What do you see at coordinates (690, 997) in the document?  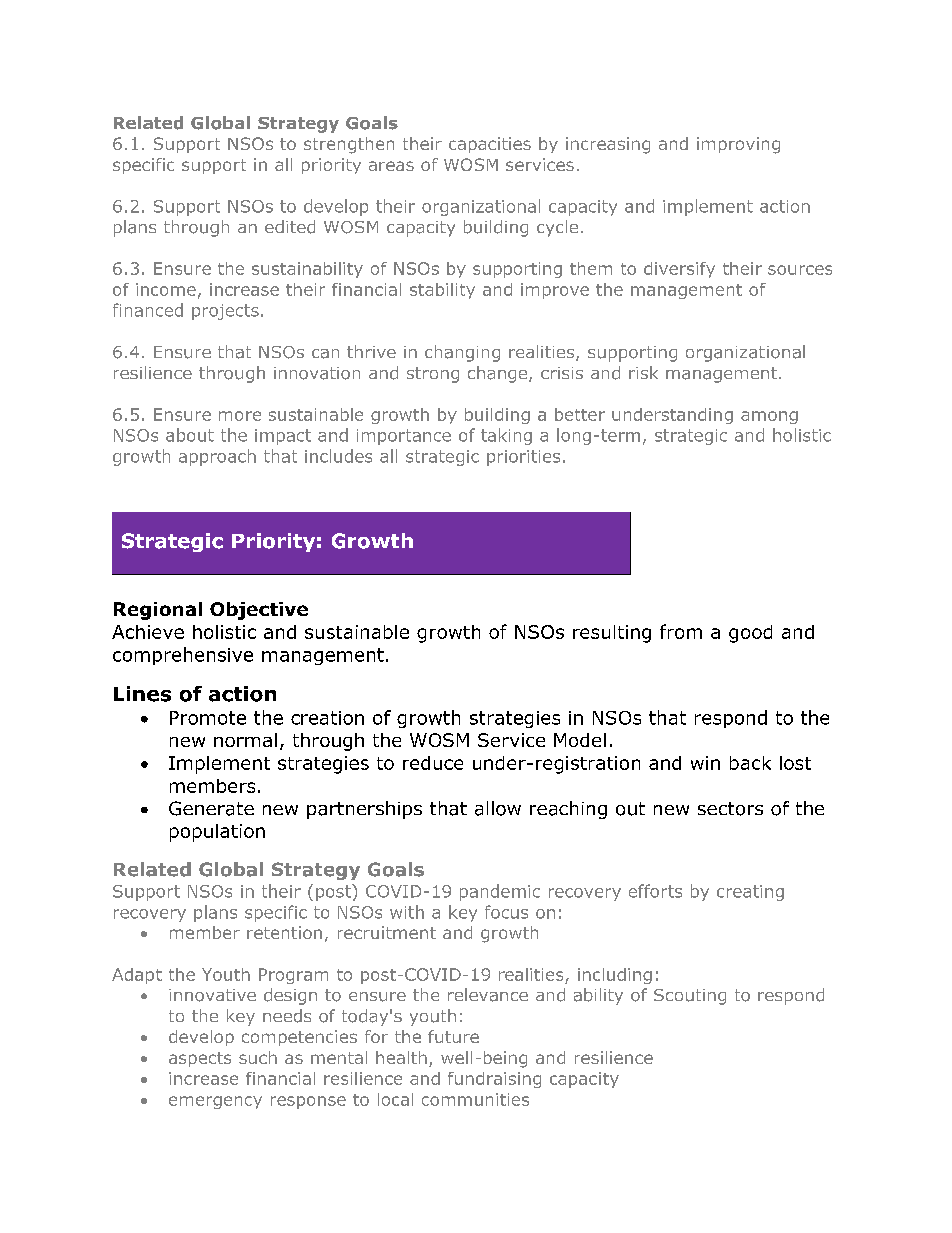 I see `Scouting` at bounding box center [690, 997].
